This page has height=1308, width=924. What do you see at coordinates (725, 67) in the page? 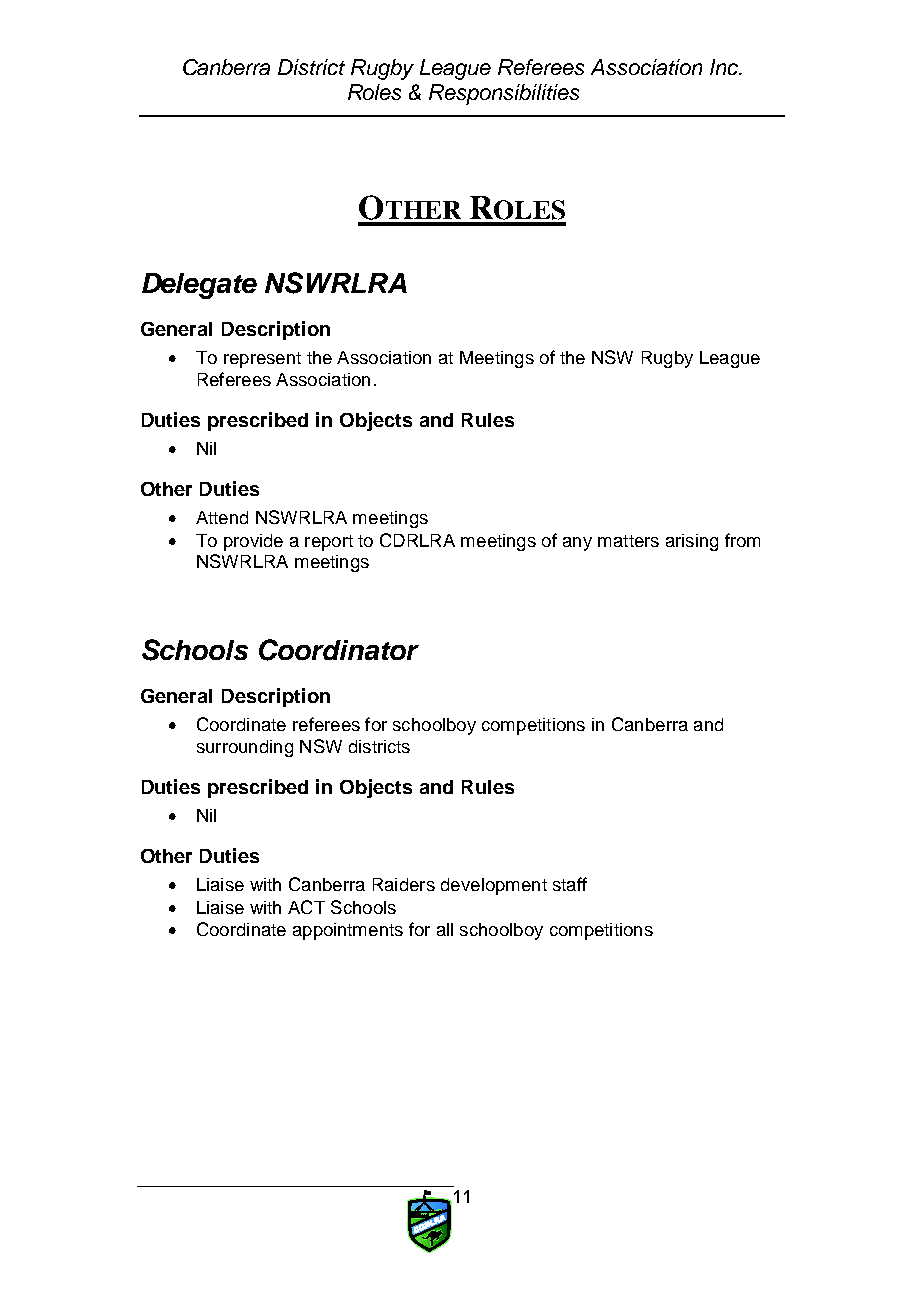
I see `Inc` at bounding box center [725, 67].
